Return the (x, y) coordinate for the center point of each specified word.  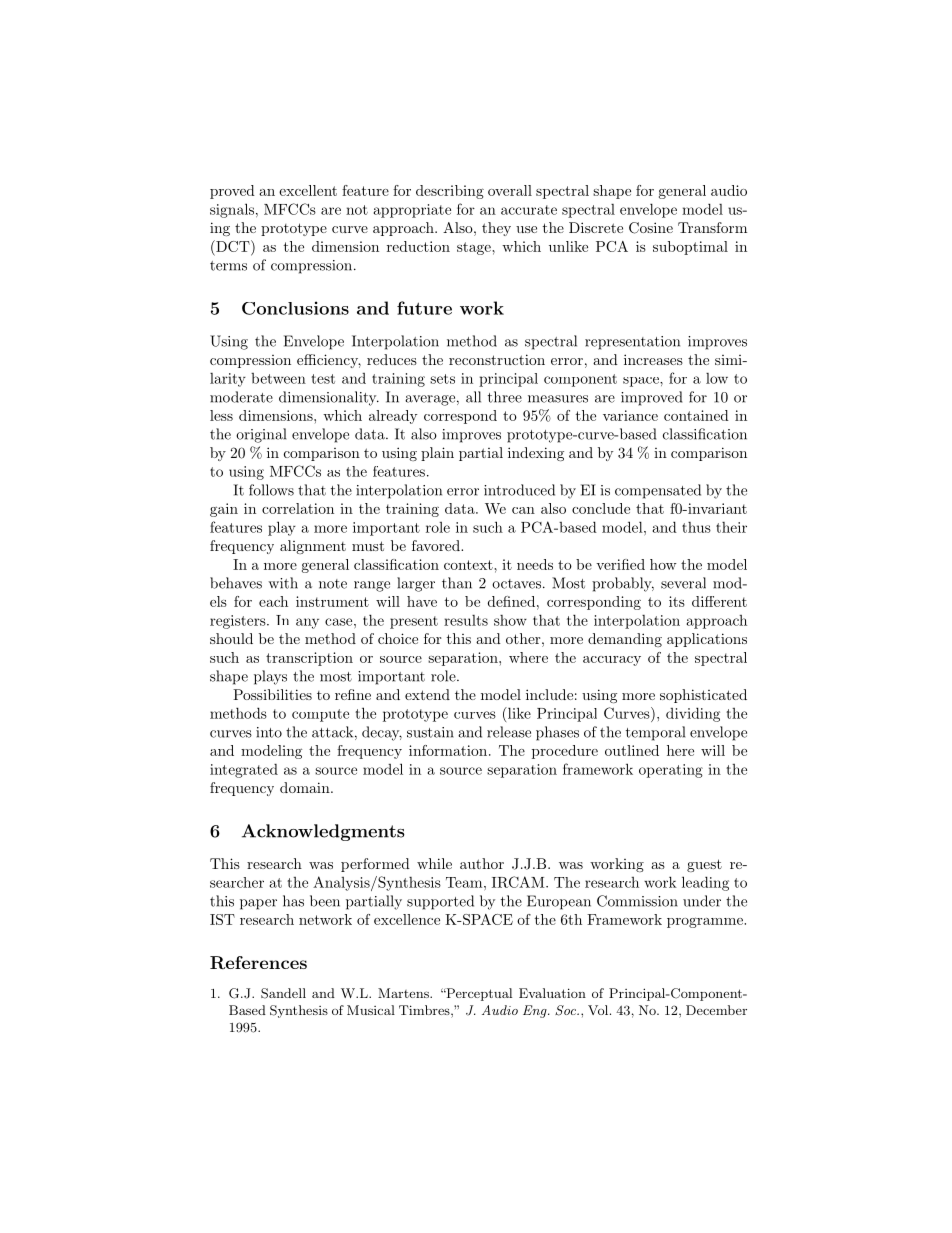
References (258, 962)
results (466, 620)
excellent (308, 190)
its (677, 601)
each (273, 601)
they (496, 229)
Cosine (651, 228)
